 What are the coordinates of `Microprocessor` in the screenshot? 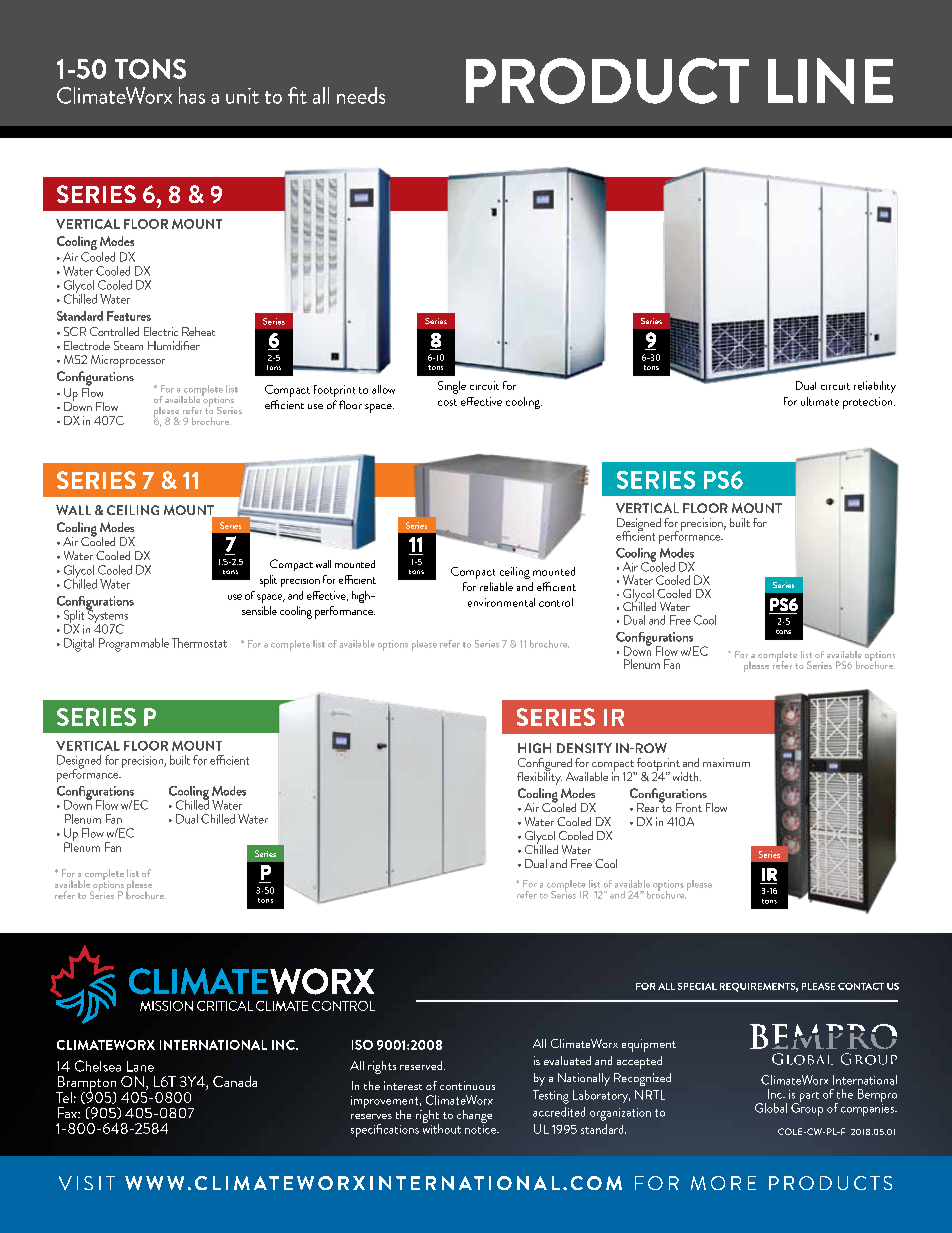 It's located at (128, 361).
